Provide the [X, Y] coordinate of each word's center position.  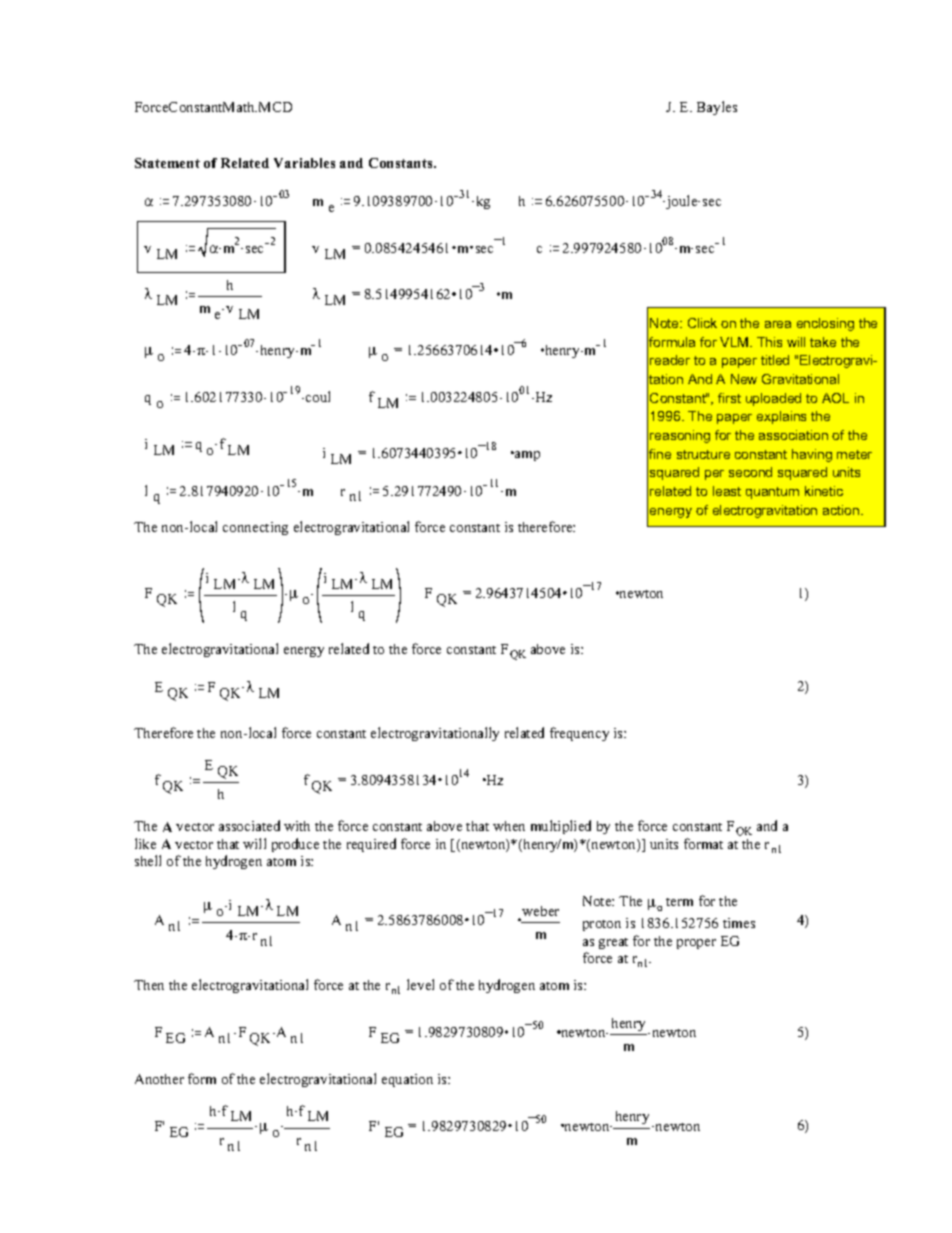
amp [526, 456]
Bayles [717, 108]
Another [159, 1079]
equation [407, 1080]
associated [249, 825]
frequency [579, 734]
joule [682, 202]
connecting [255, 528]
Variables [304, 163]
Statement [167, 163]
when [509, 826]
